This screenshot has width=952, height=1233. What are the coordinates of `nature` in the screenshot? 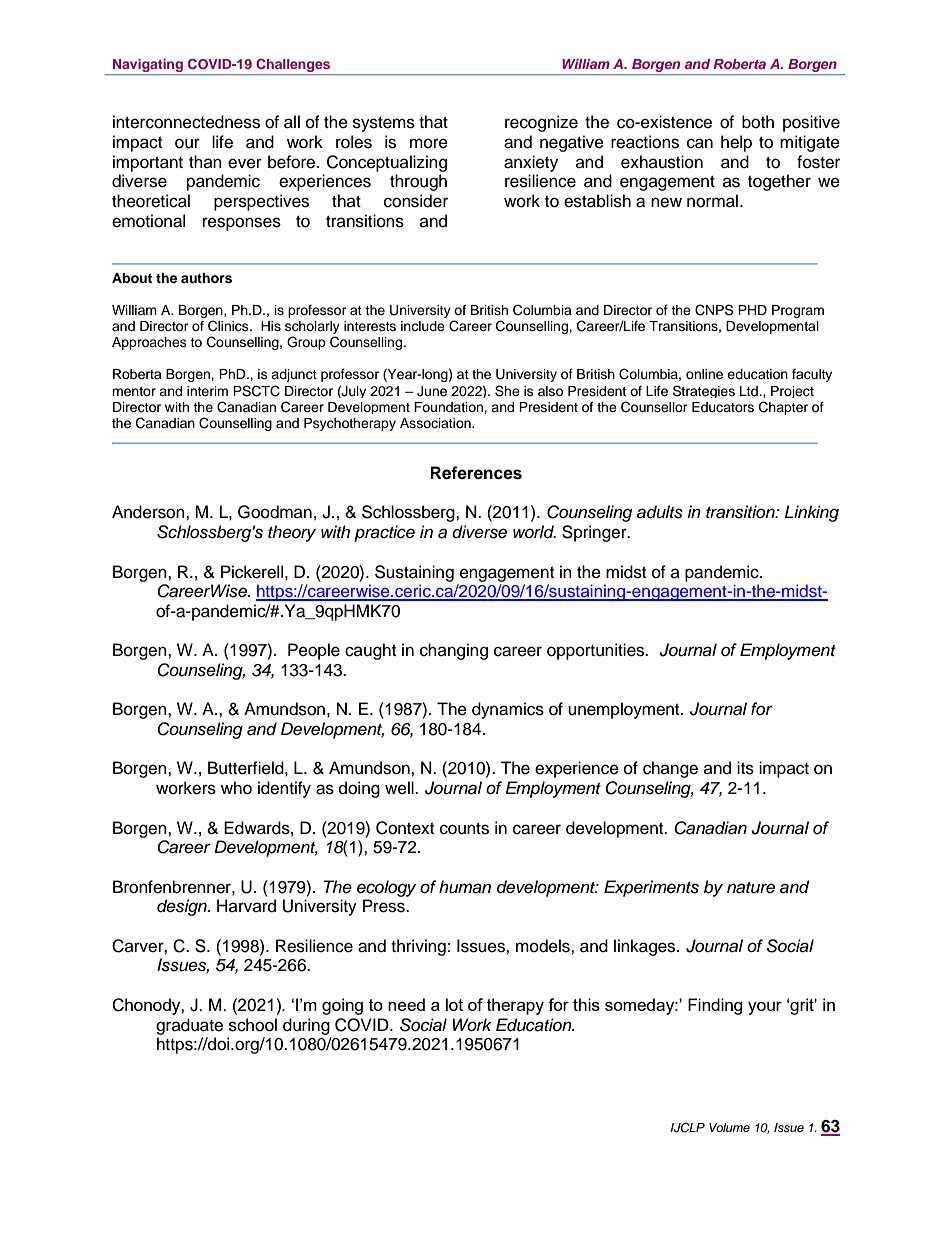 It's located at (751, 888).
